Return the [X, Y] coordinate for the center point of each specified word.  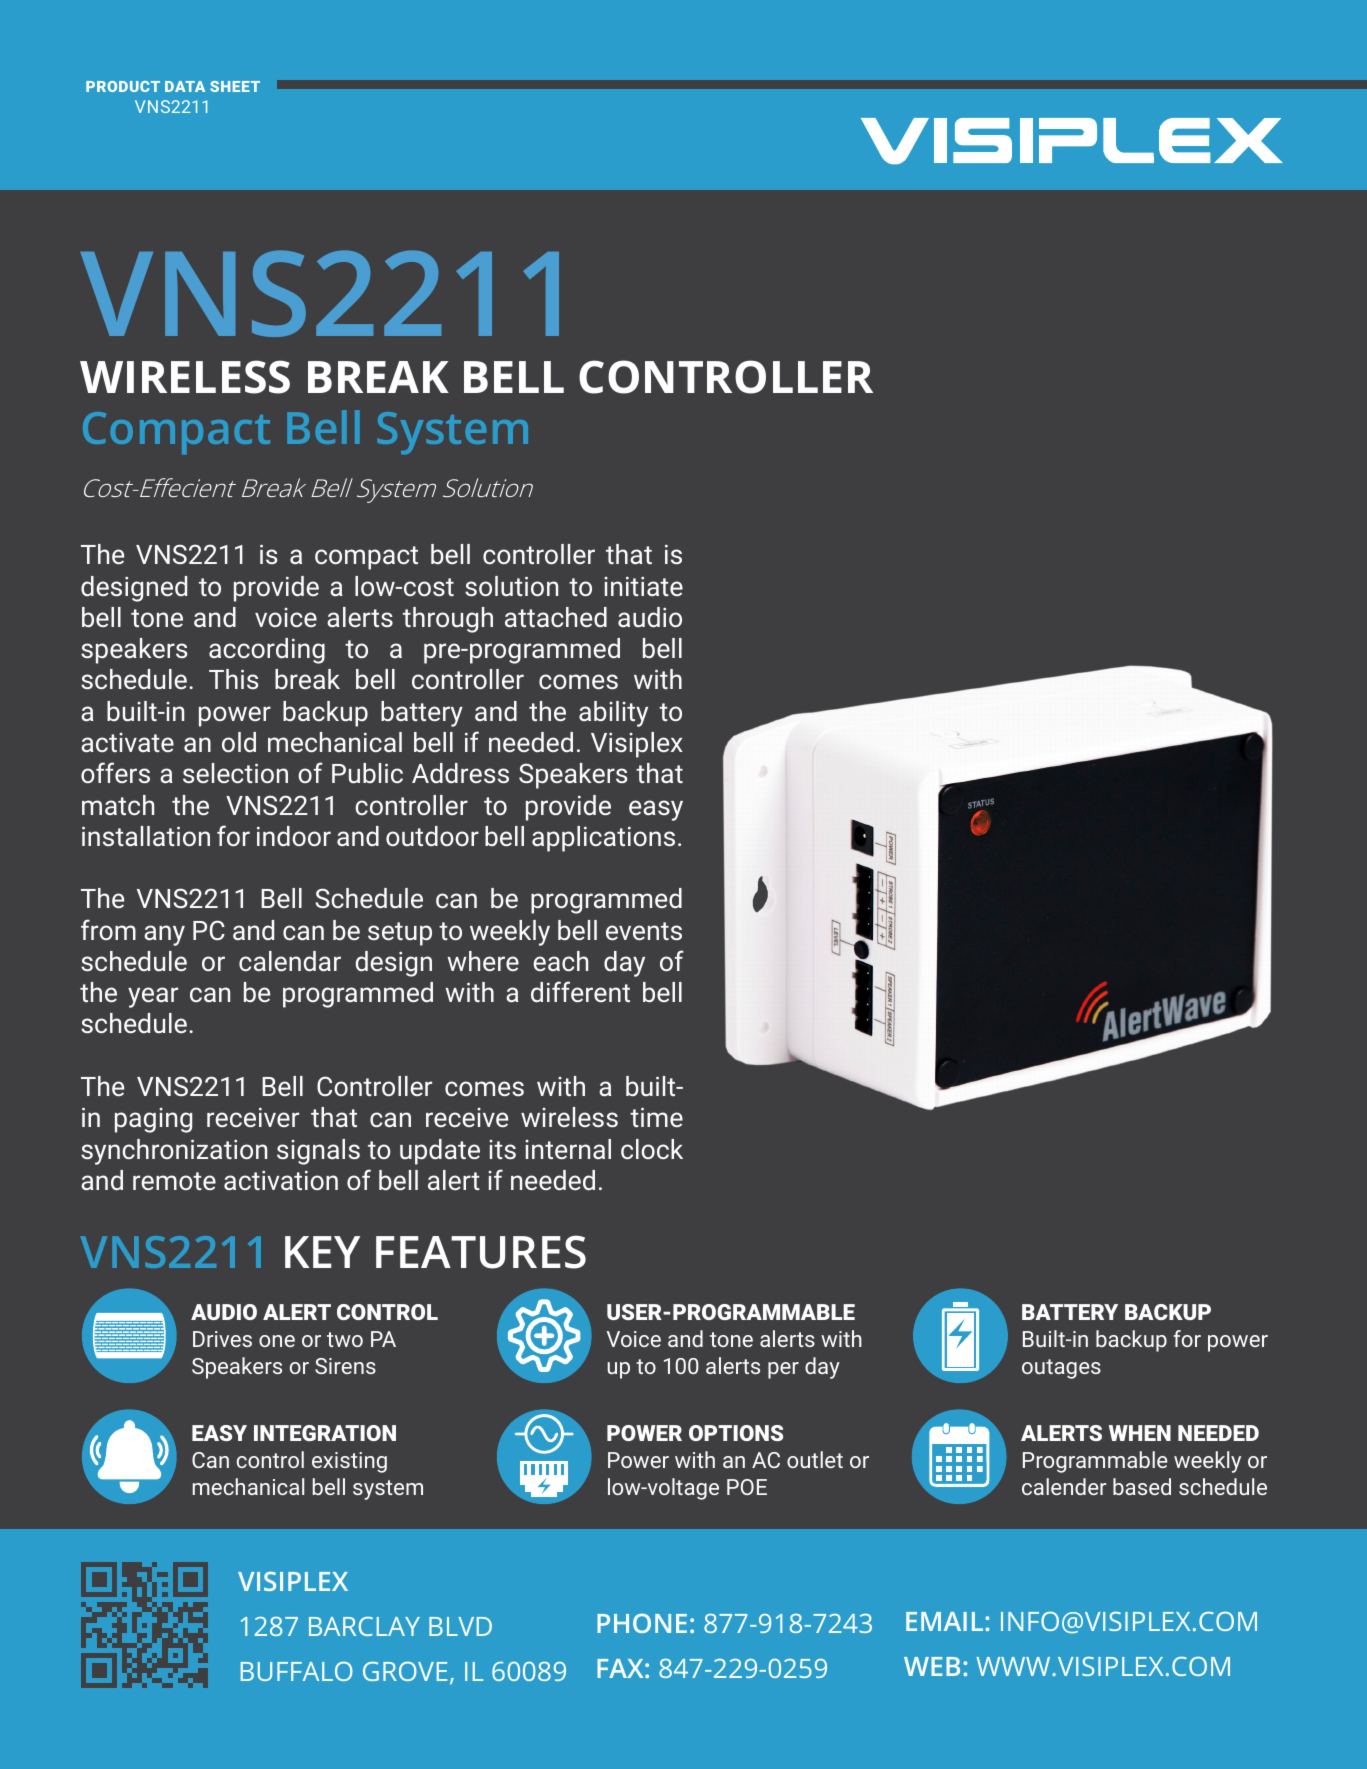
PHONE [642, 1623]
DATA [185, 86]
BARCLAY [364, 1626]
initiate [643, 586]
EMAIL [946, 1621]
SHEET [235, 86]
